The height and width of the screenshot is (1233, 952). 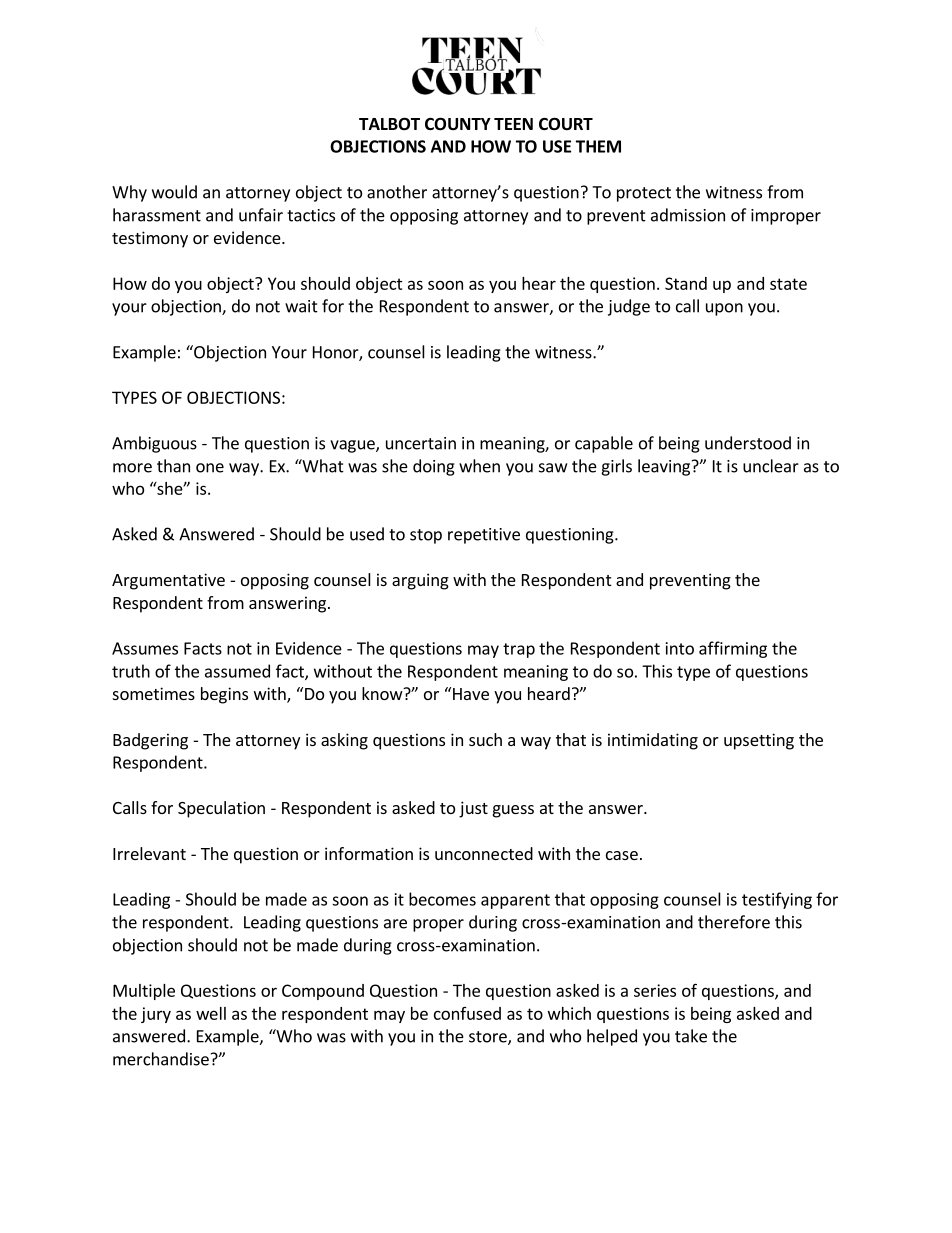 What do you see at coordinates (210, 468) in the screenshot?
I see `one` at bounding box center [210, 468].
